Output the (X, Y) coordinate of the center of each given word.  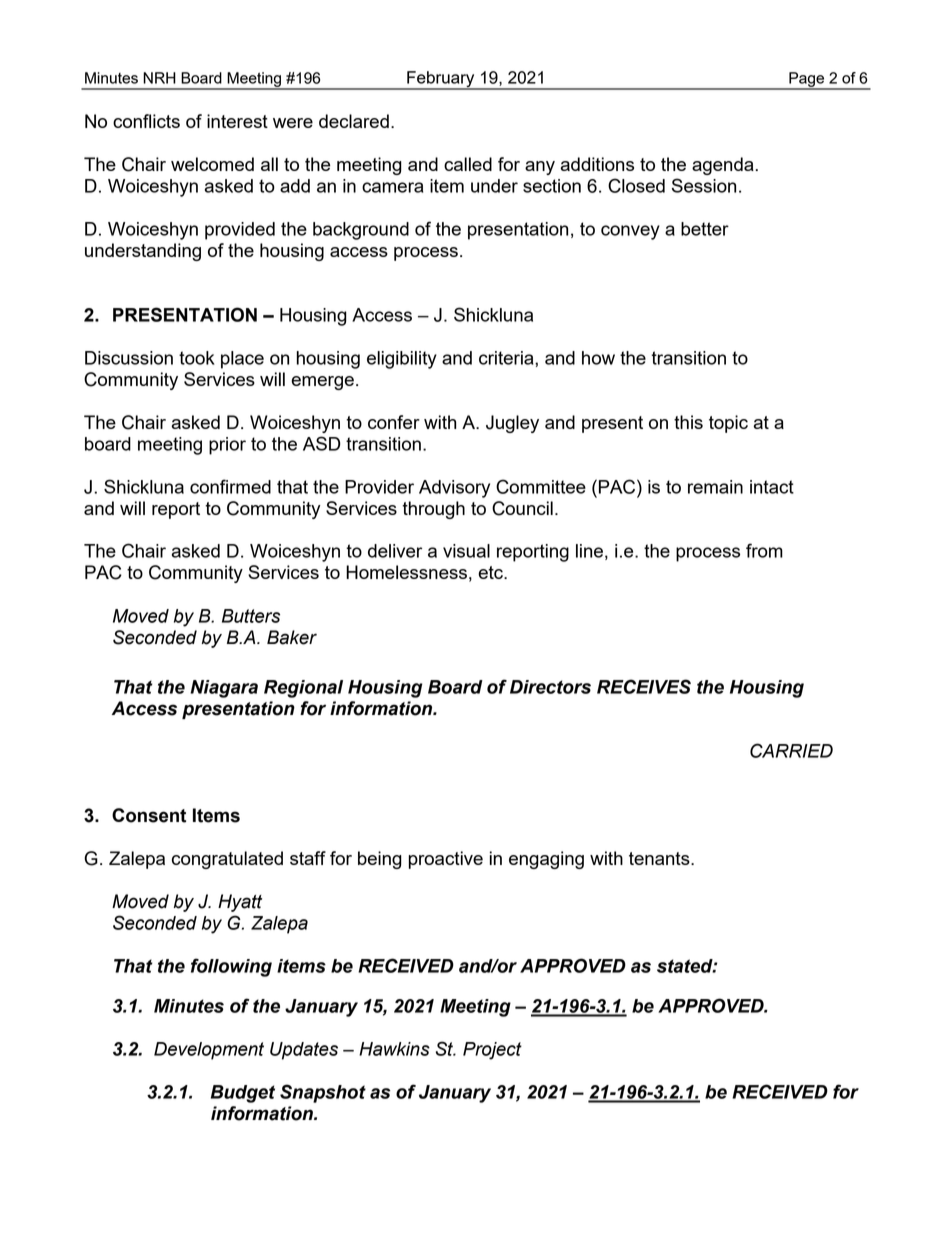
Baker (292, 637)
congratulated (227, 860)
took (197, 358)
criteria (507, 358)
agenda (724, 166)
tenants (660, 858)
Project (492, 1051)
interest (237, 121)
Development (209, 1051)
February (441, 80)
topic (728, 424)
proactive (446, 860)
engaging (546, 860)
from (764, 550)
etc (491, 572)
